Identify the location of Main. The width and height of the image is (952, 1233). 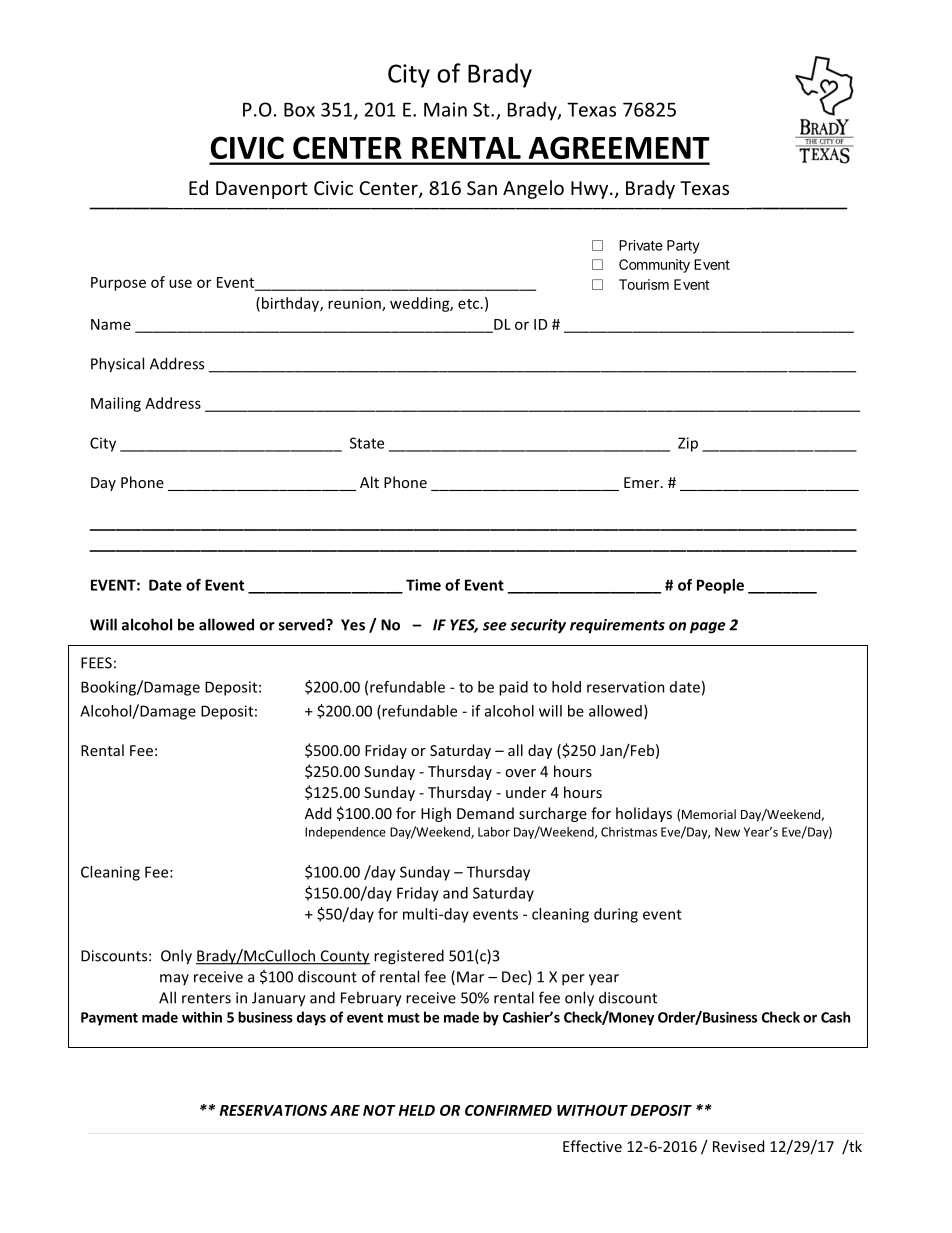
(445, 109).
